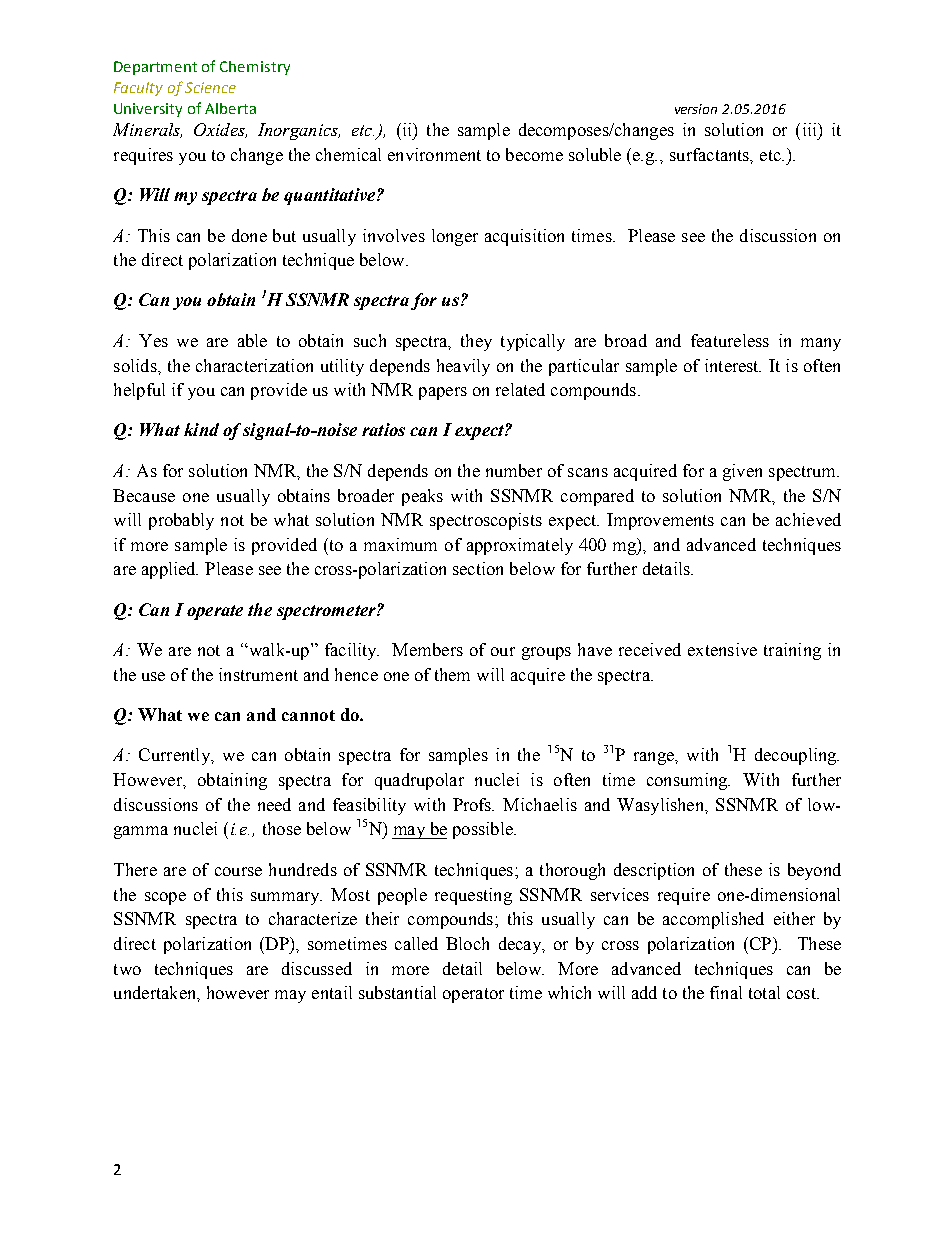  I want to click on final, so click(726, 992).
